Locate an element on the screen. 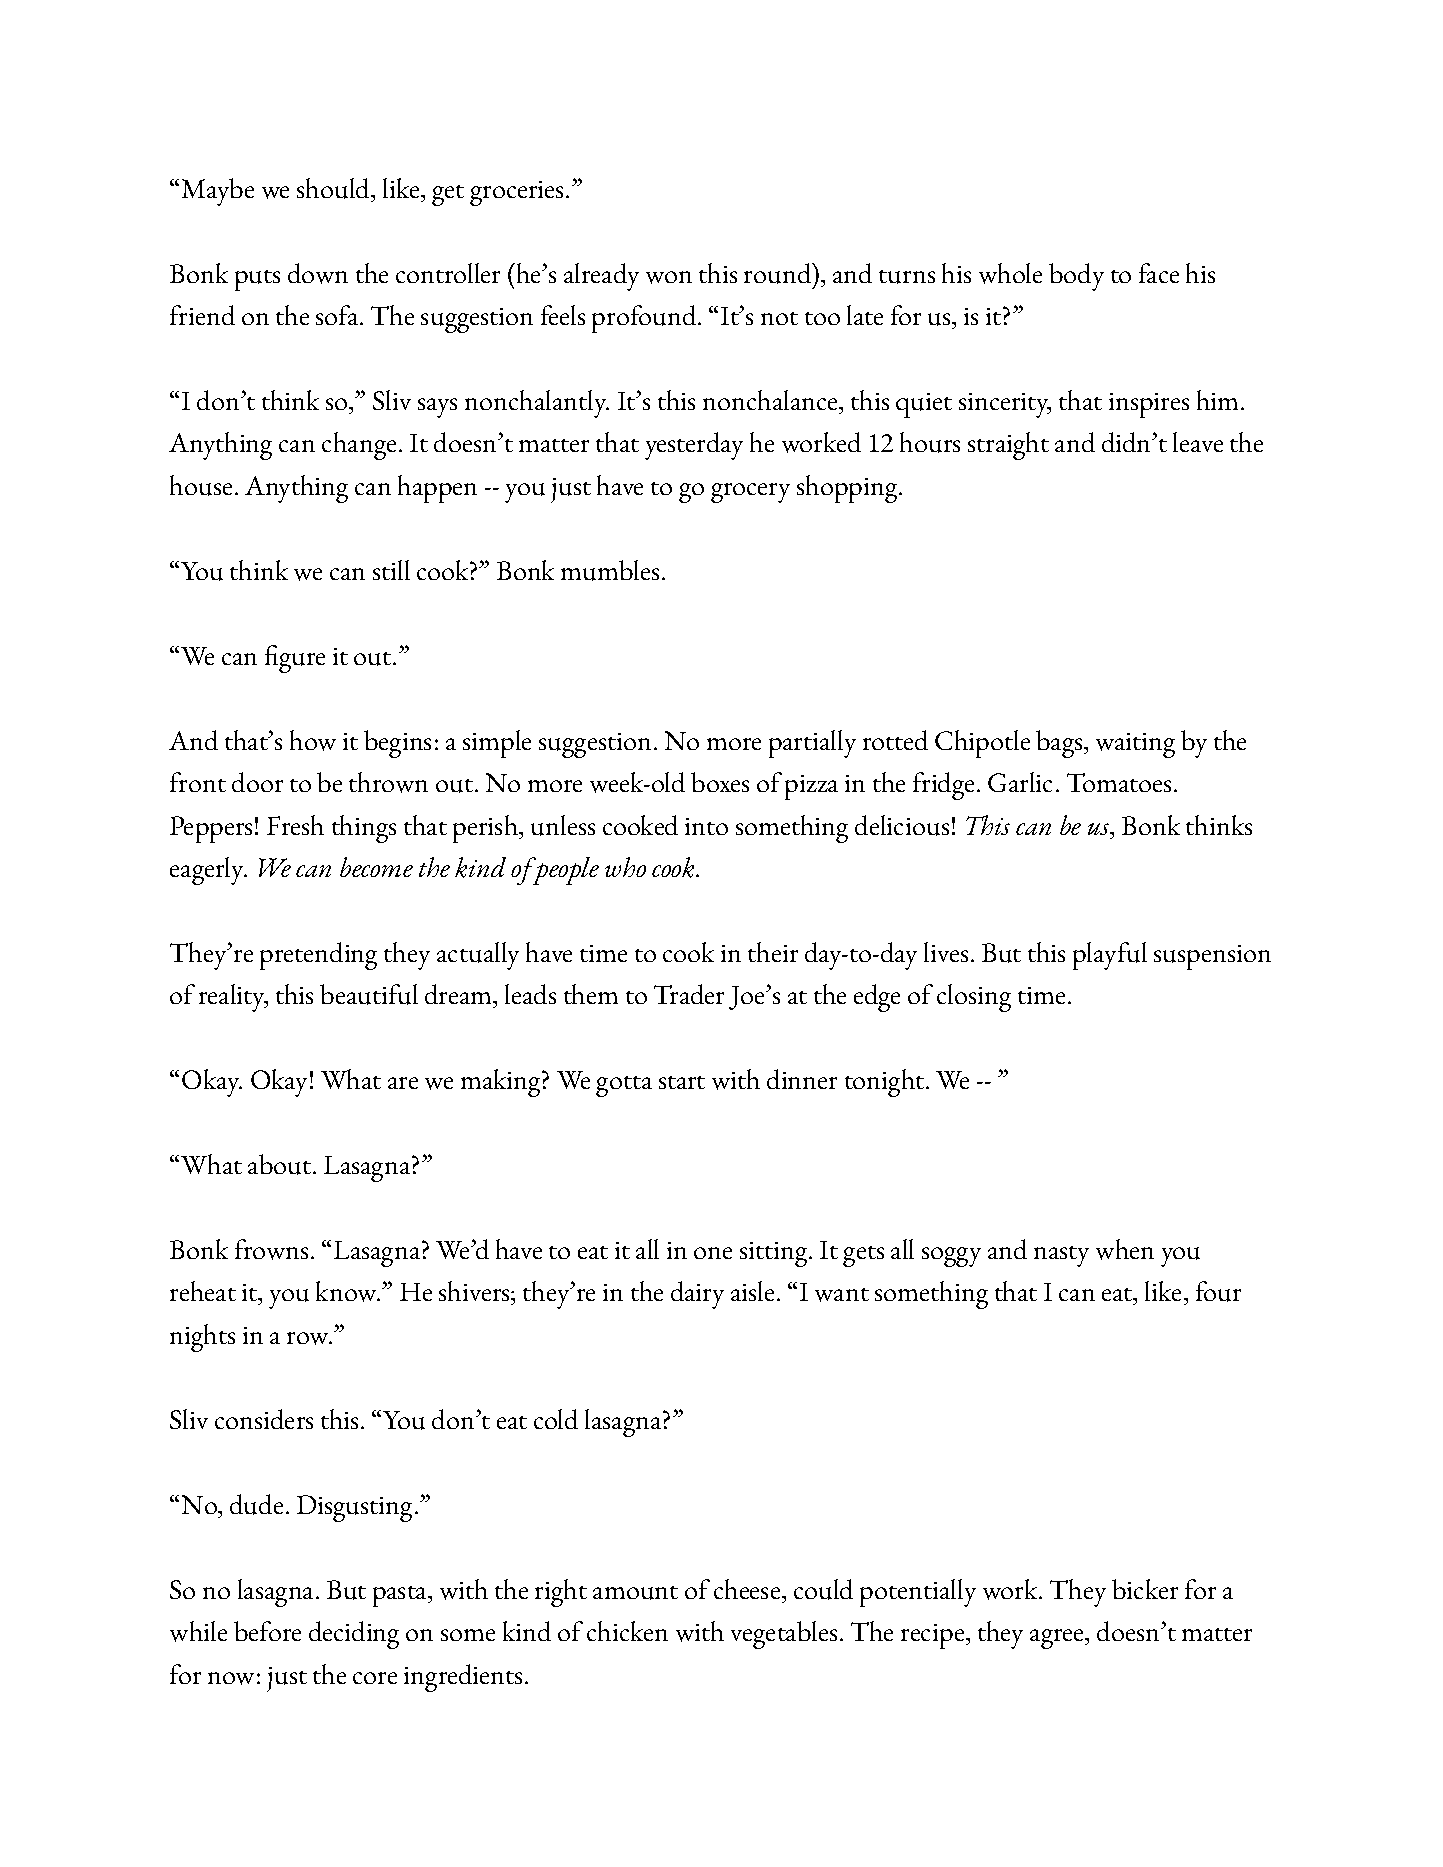 This screenshot has width=1443, height=1867. vegetables is located at coordinates (784, 1635).
